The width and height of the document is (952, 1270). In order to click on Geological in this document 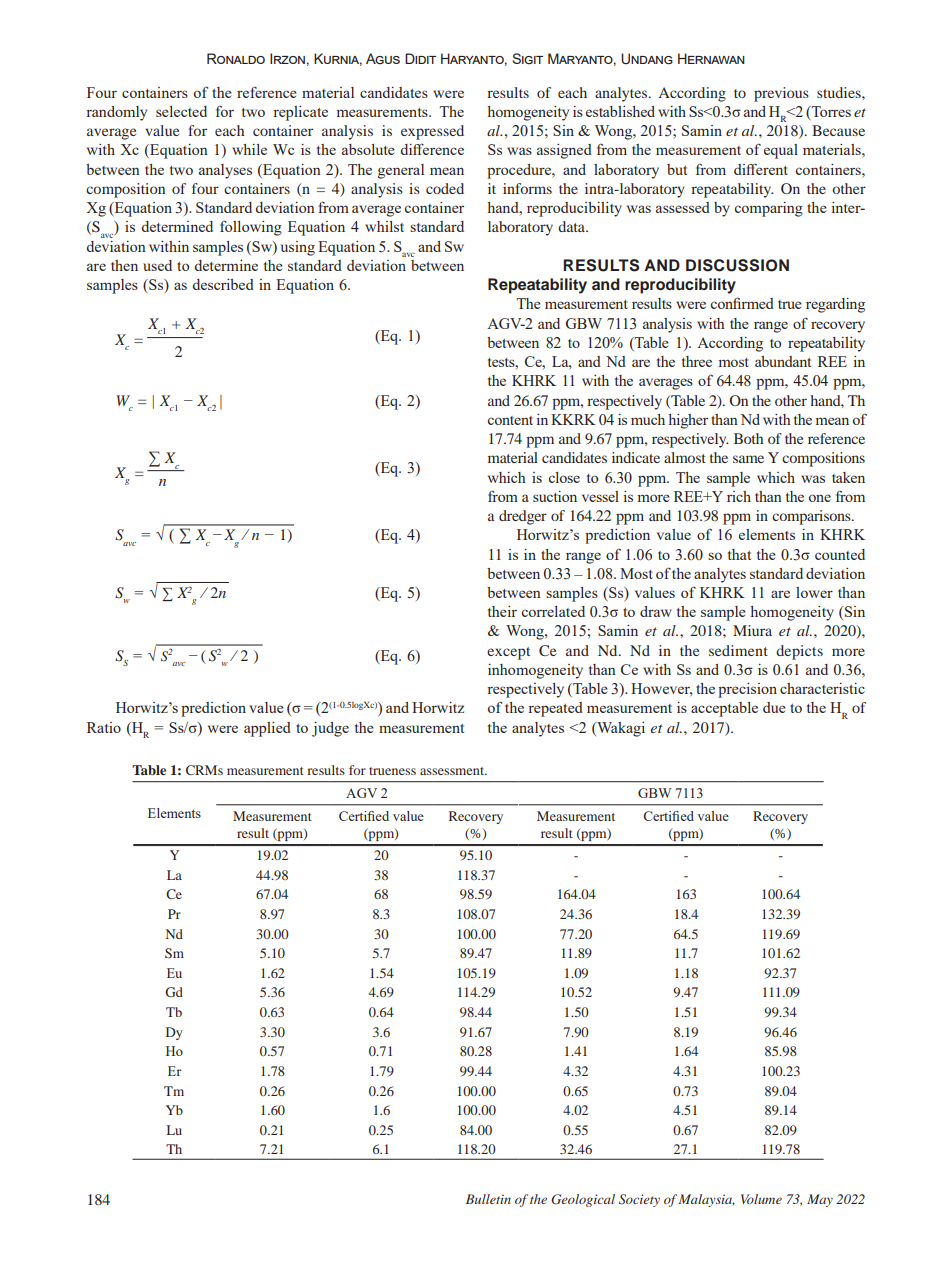, I will do `click(583, 1200)`.
